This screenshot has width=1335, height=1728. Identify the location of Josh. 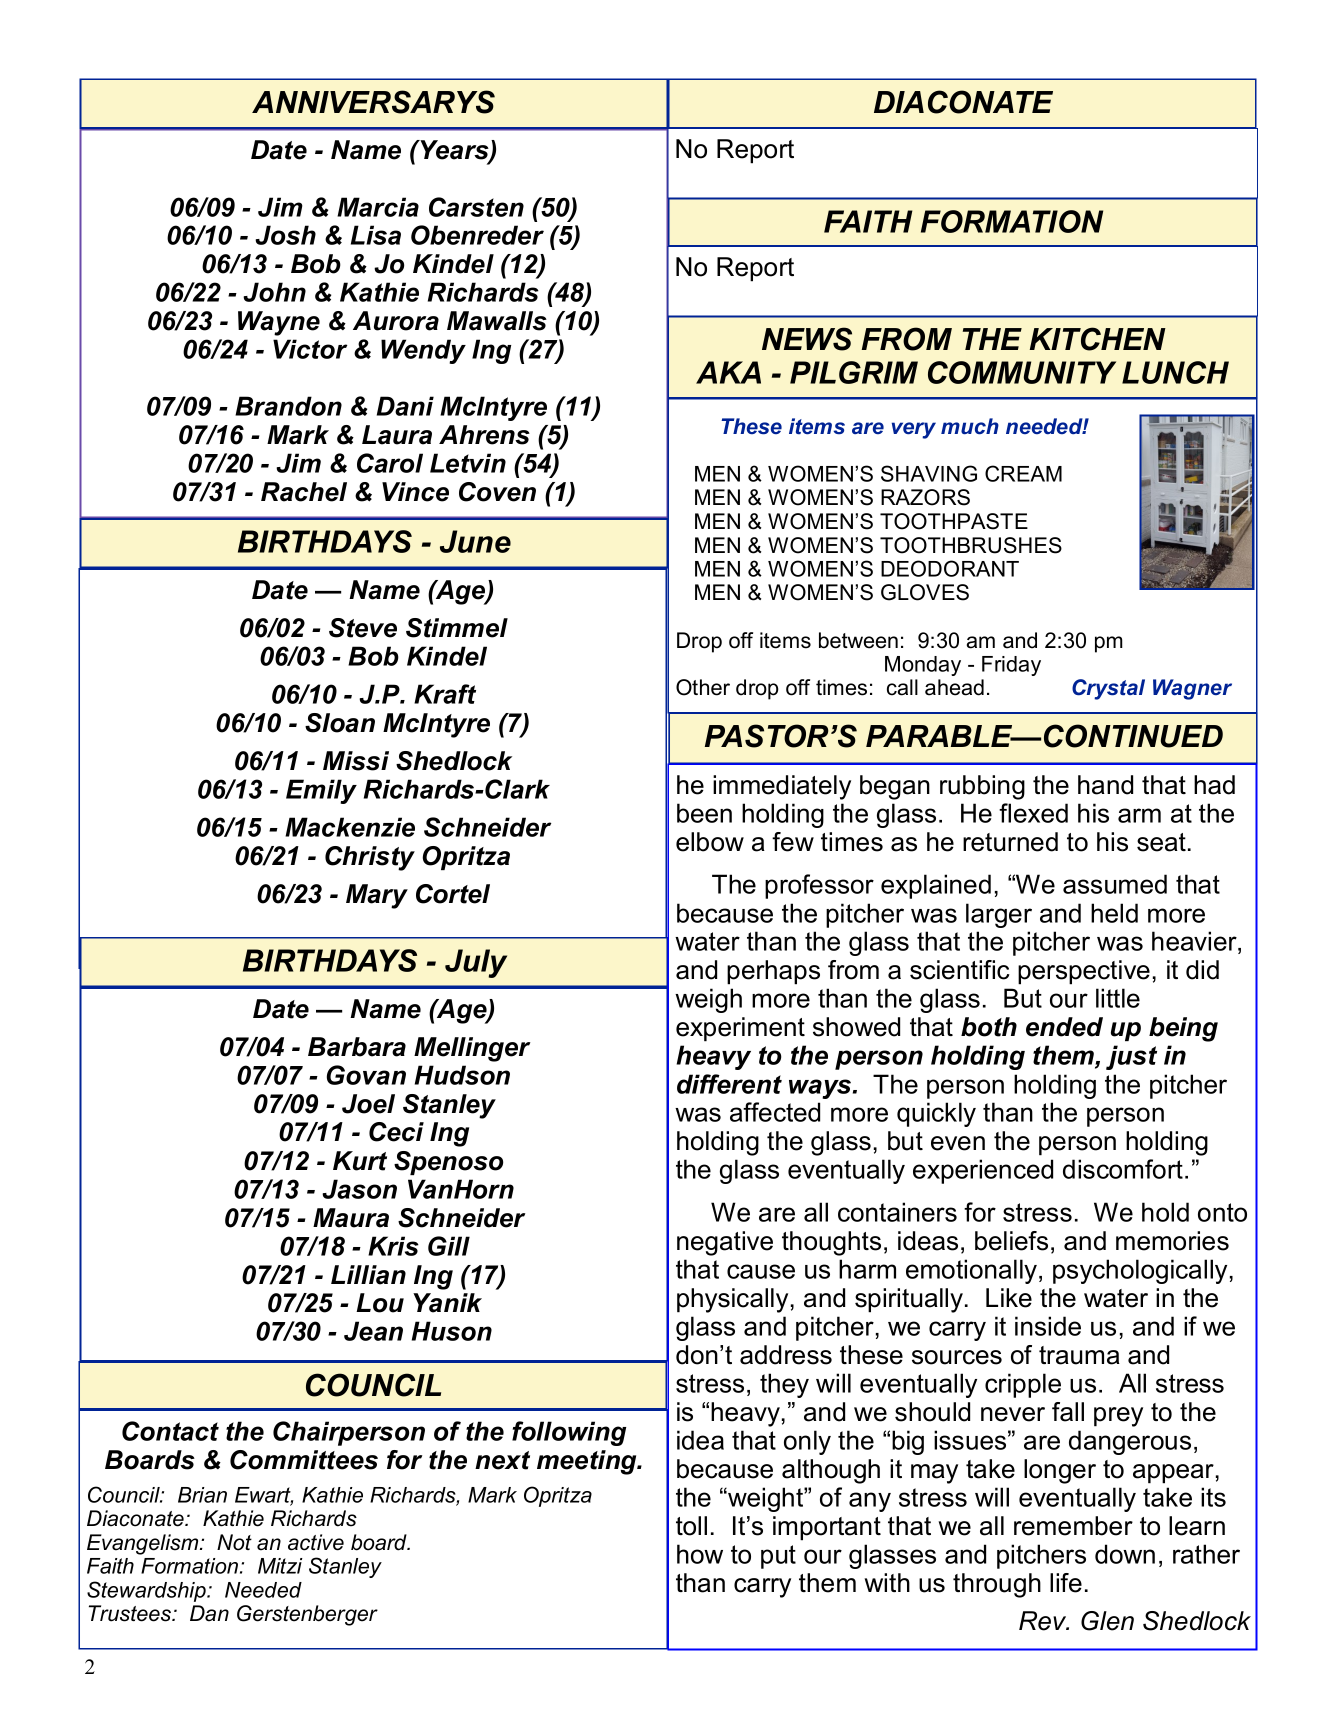
(285, 235).
